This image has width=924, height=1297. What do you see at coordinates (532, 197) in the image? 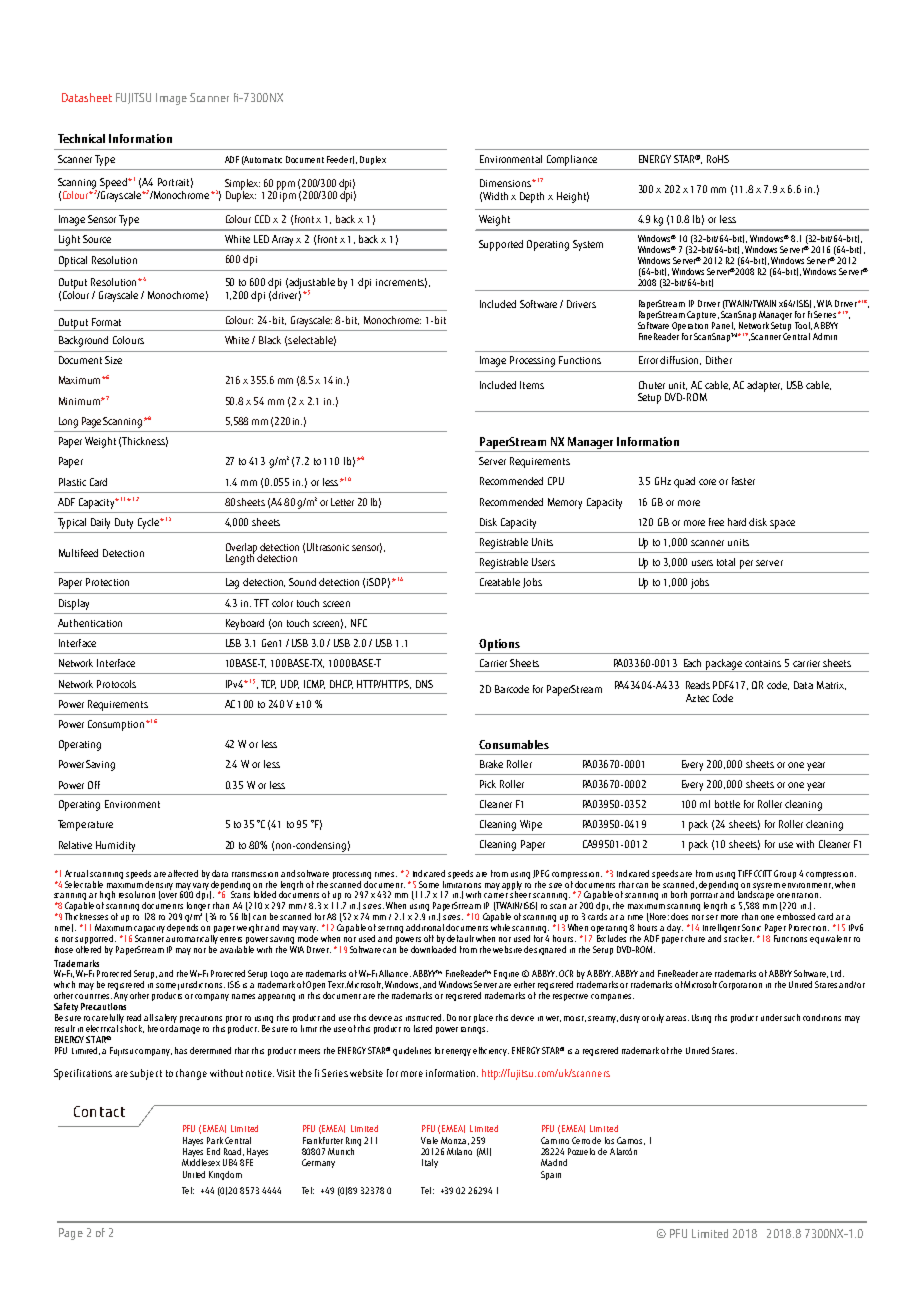
I see `Depth` at bounding box center [532, 197].
